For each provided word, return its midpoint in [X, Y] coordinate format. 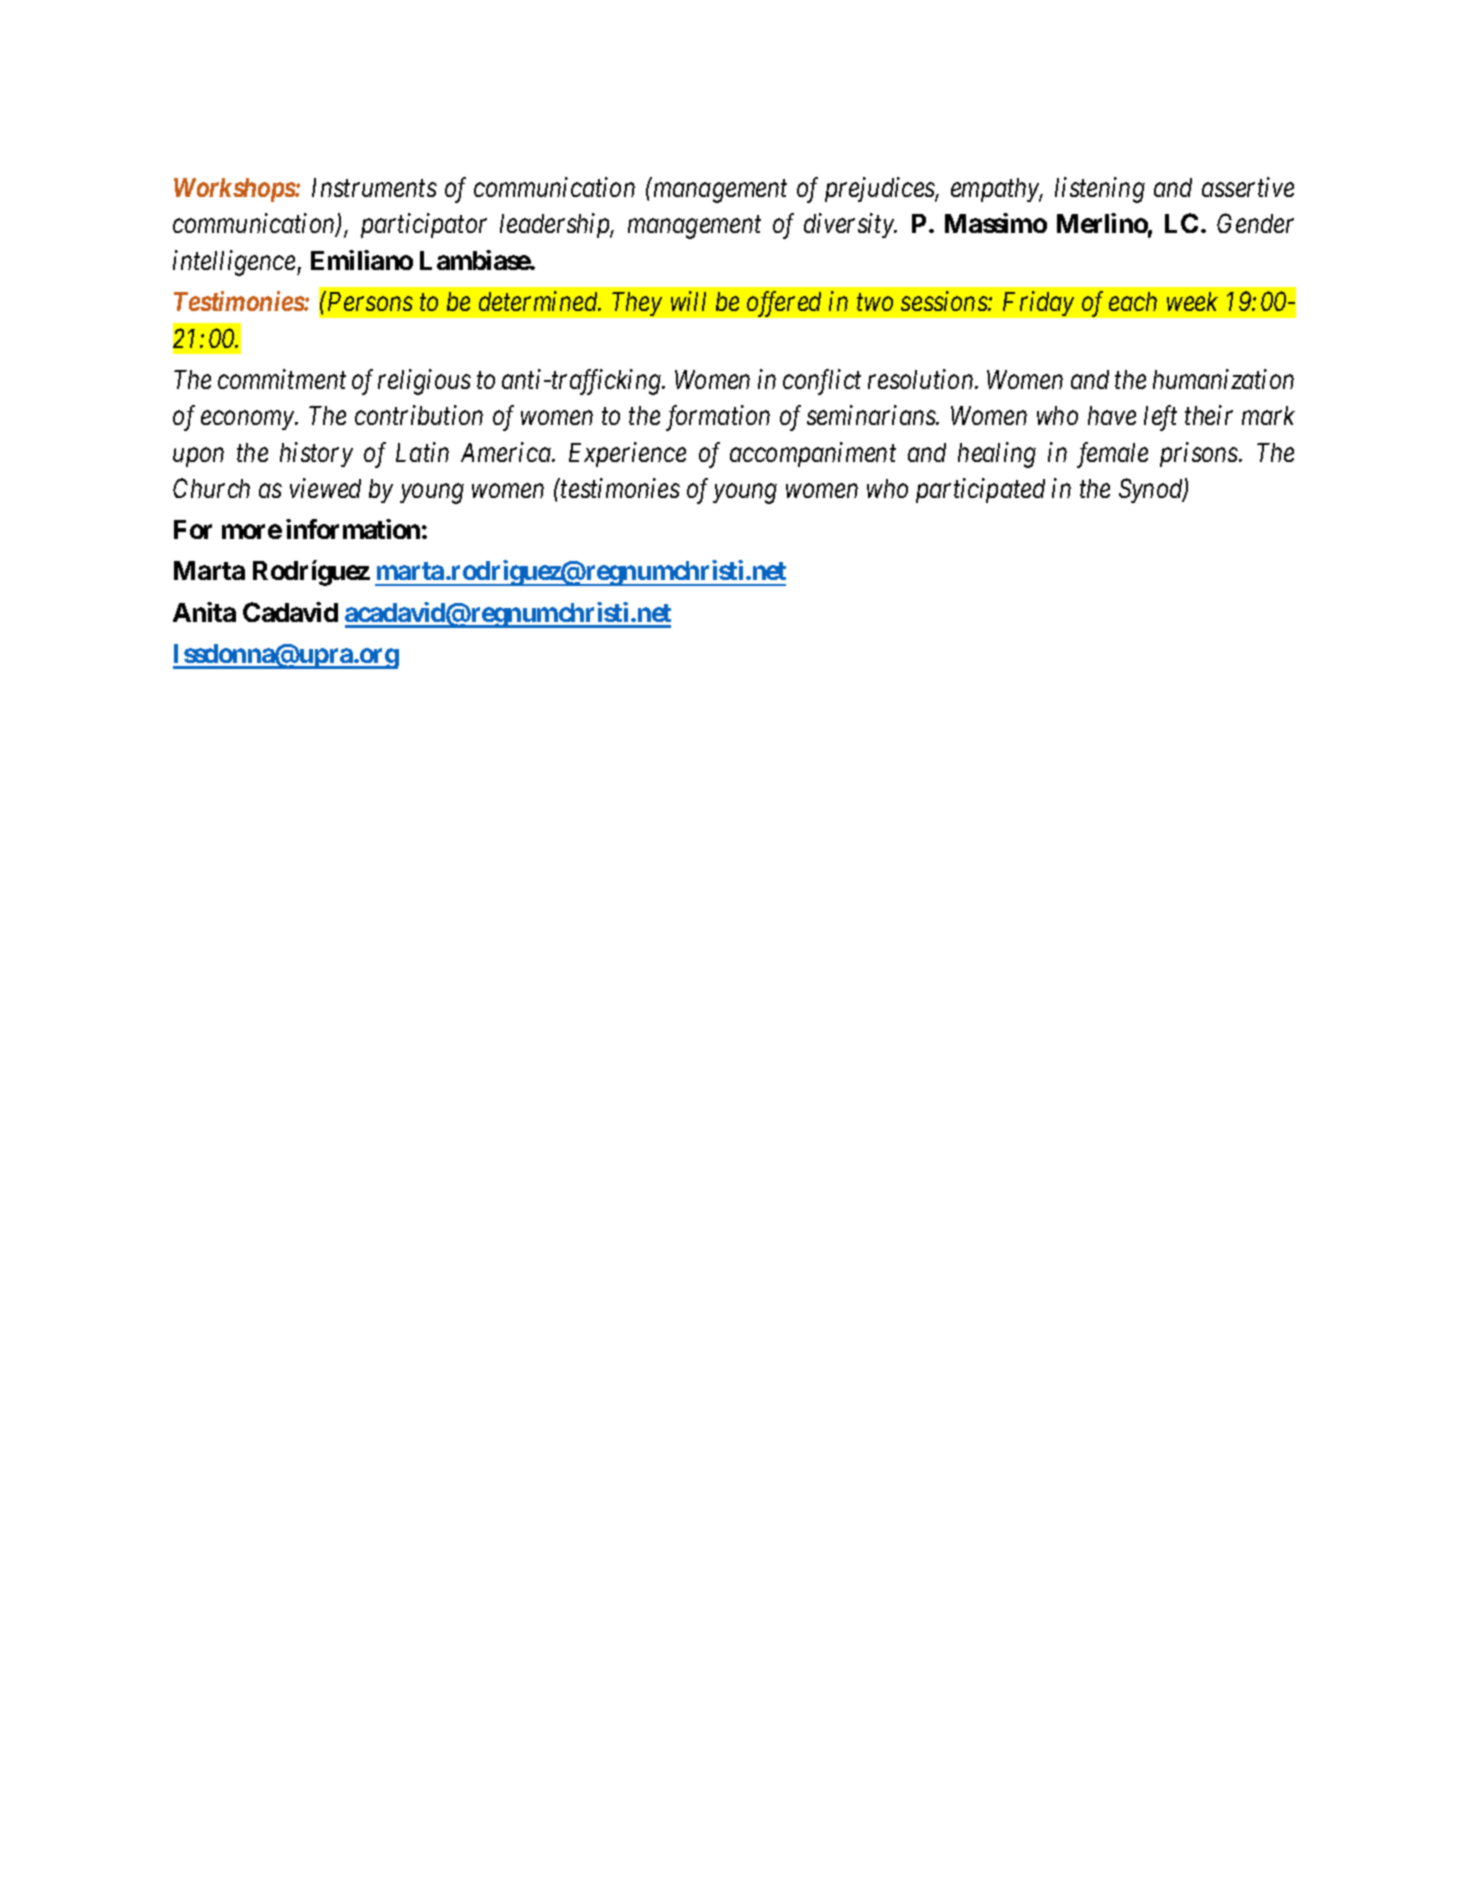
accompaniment [813, 454]
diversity [850, 225]
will [688, 301]
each [1133, 301]
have [1112, 415]
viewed [325, 488]
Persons [369, 301]
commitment [282, 379]
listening [1100, 190]
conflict [822, 382]
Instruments [374, 187]
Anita [204, 612]
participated [980, 490]
